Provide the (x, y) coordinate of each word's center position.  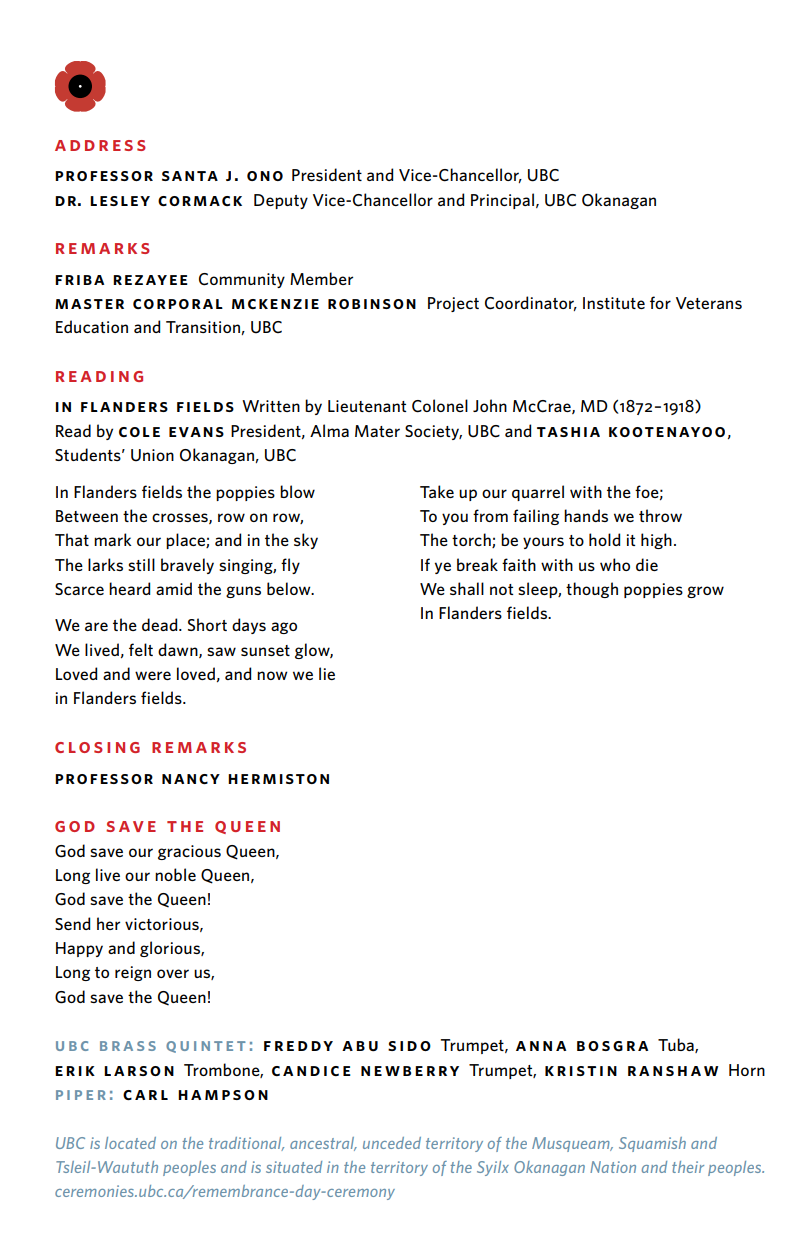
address (100, 145)
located (130, 1143)
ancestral (323, 1144)
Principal (502, 201)
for (660, 302)
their (688, 1167)
